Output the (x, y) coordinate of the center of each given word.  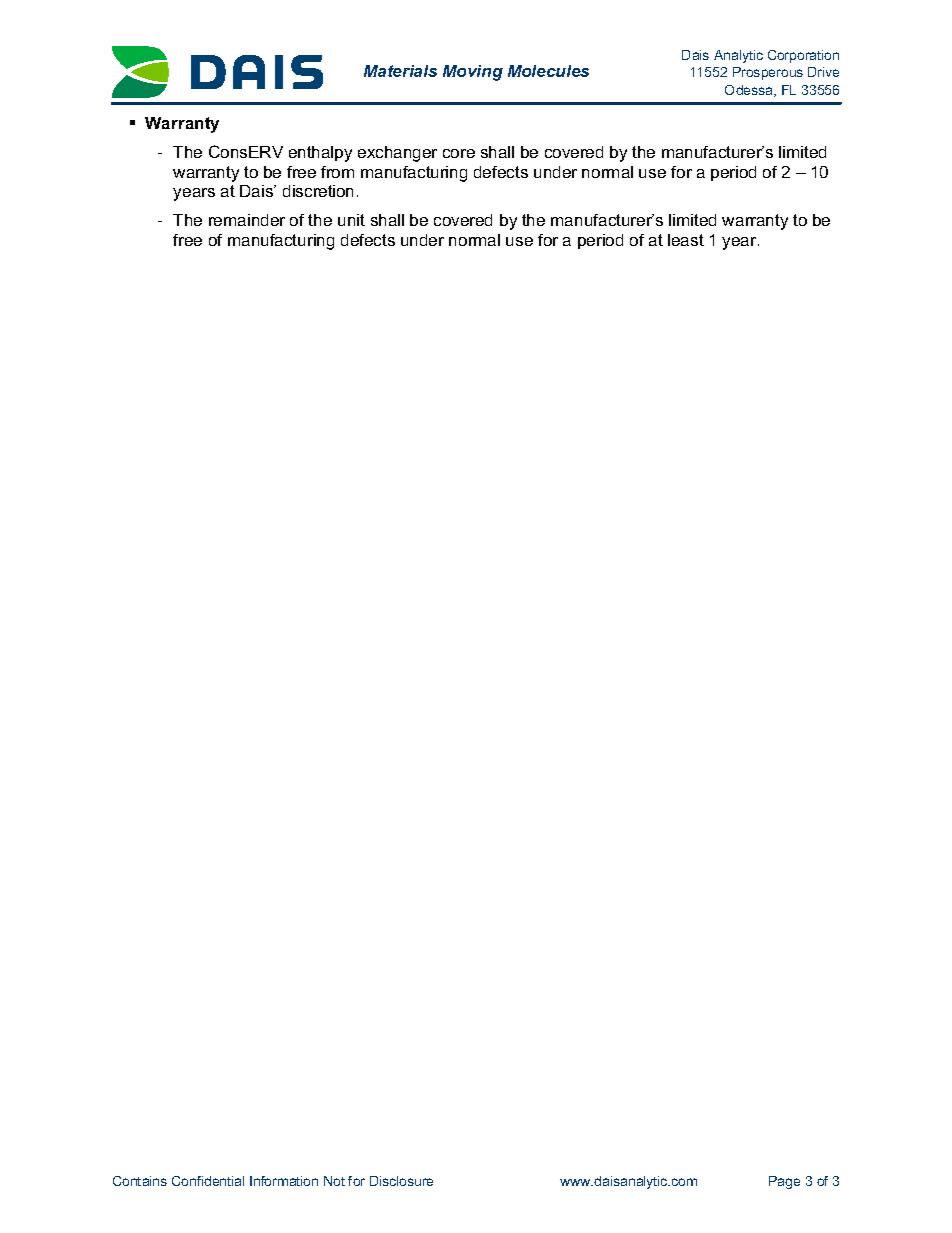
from (337, 172)
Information (284, 1181)
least (686, 240)
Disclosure (401, 1181)
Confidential (208, 1181)
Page (784, 1182)
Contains (140, 1181)
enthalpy (320, 154)
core (459, 153)
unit (351, 220)
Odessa (750, 91)
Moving (473, 73)
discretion (318, 191)
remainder (247, 220)
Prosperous (768, 73)
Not (334, 1181)
